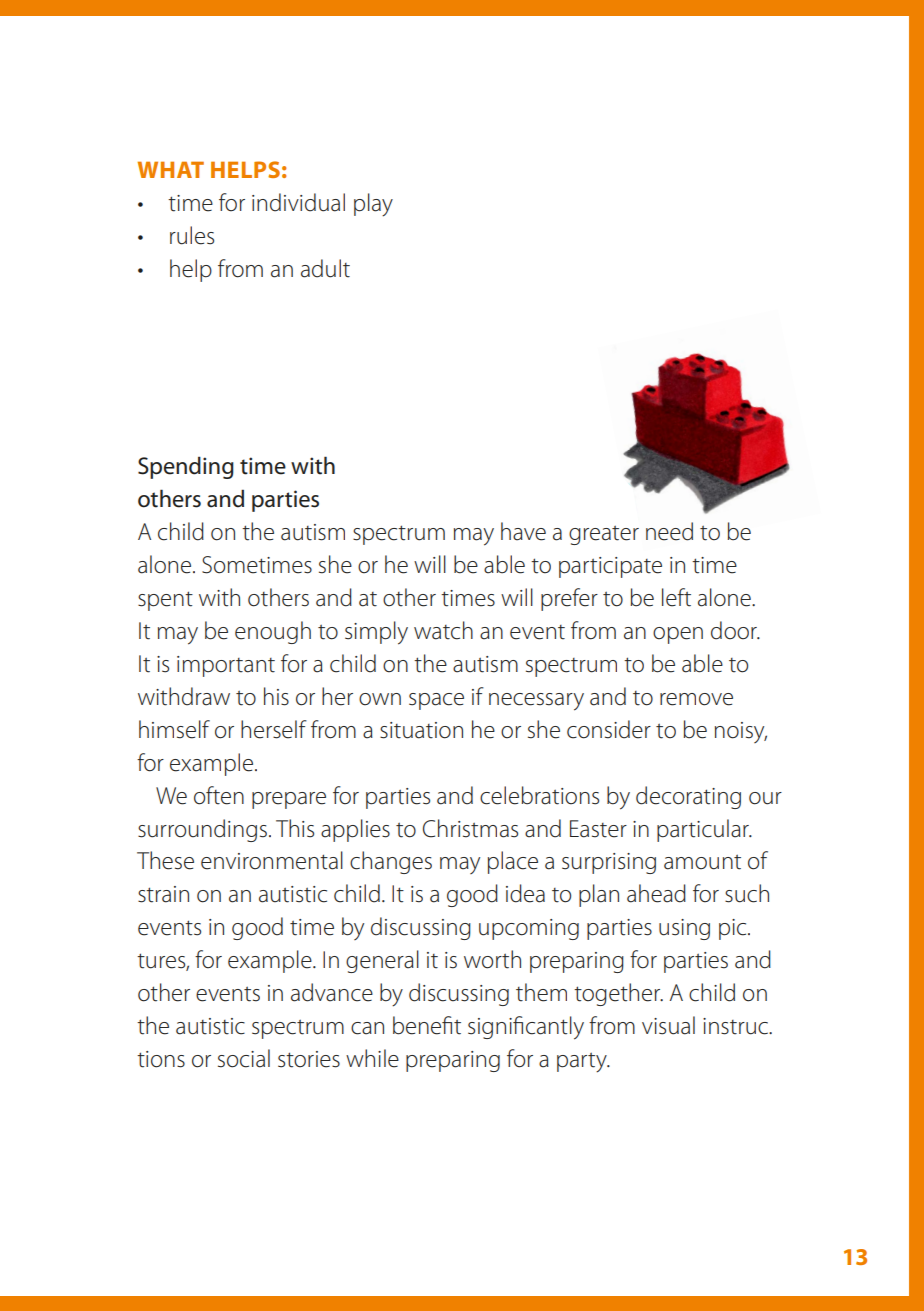 The height and width of the image is (1311, 924). Describe the element at coordinates (244, 1058) in the image. I see `social` at that location.
